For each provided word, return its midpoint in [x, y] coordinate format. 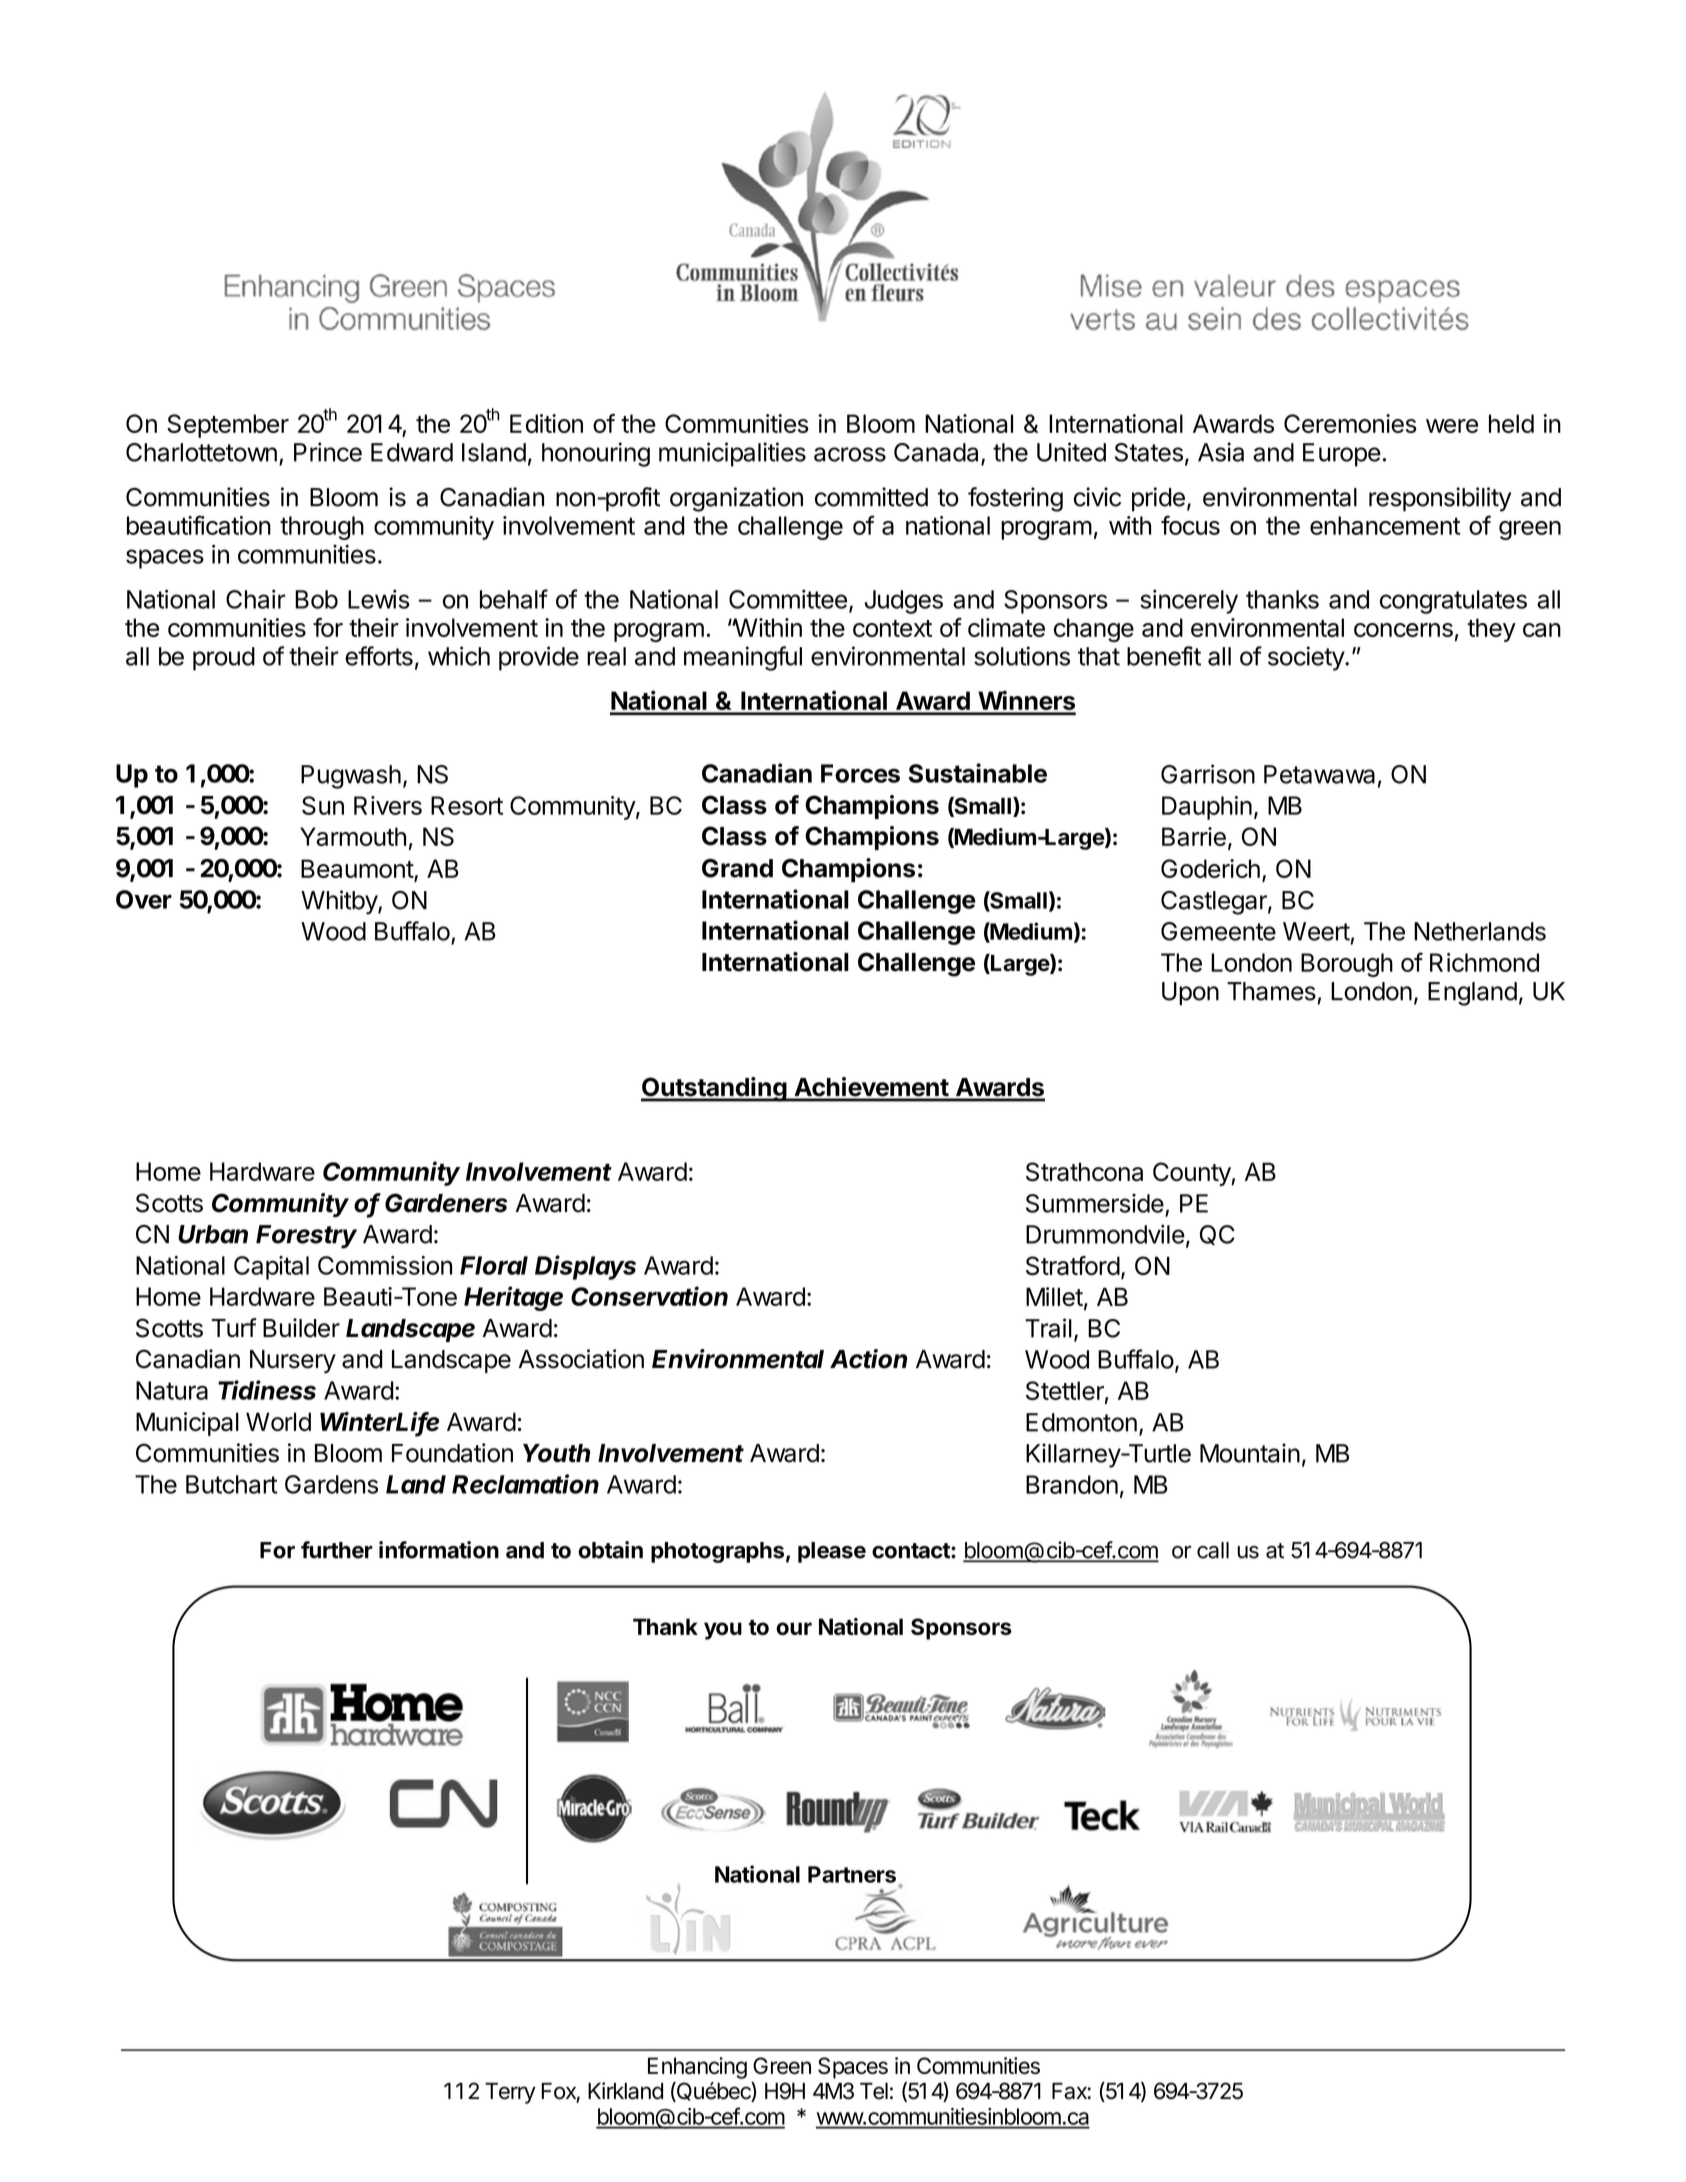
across [850, 454]
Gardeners [446, 1203]
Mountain [1250, 1453]
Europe [1342, 455]
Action [868, 1359]
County [1192, 1174]
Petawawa [1319, 774]
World [278, 1421]
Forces [860, 773]
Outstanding [714, 1089]
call [1213, 1550]
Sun [323, 805]
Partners [852, 1874]
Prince [328, 452]
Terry [510, 2093]
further [337, 1550]
